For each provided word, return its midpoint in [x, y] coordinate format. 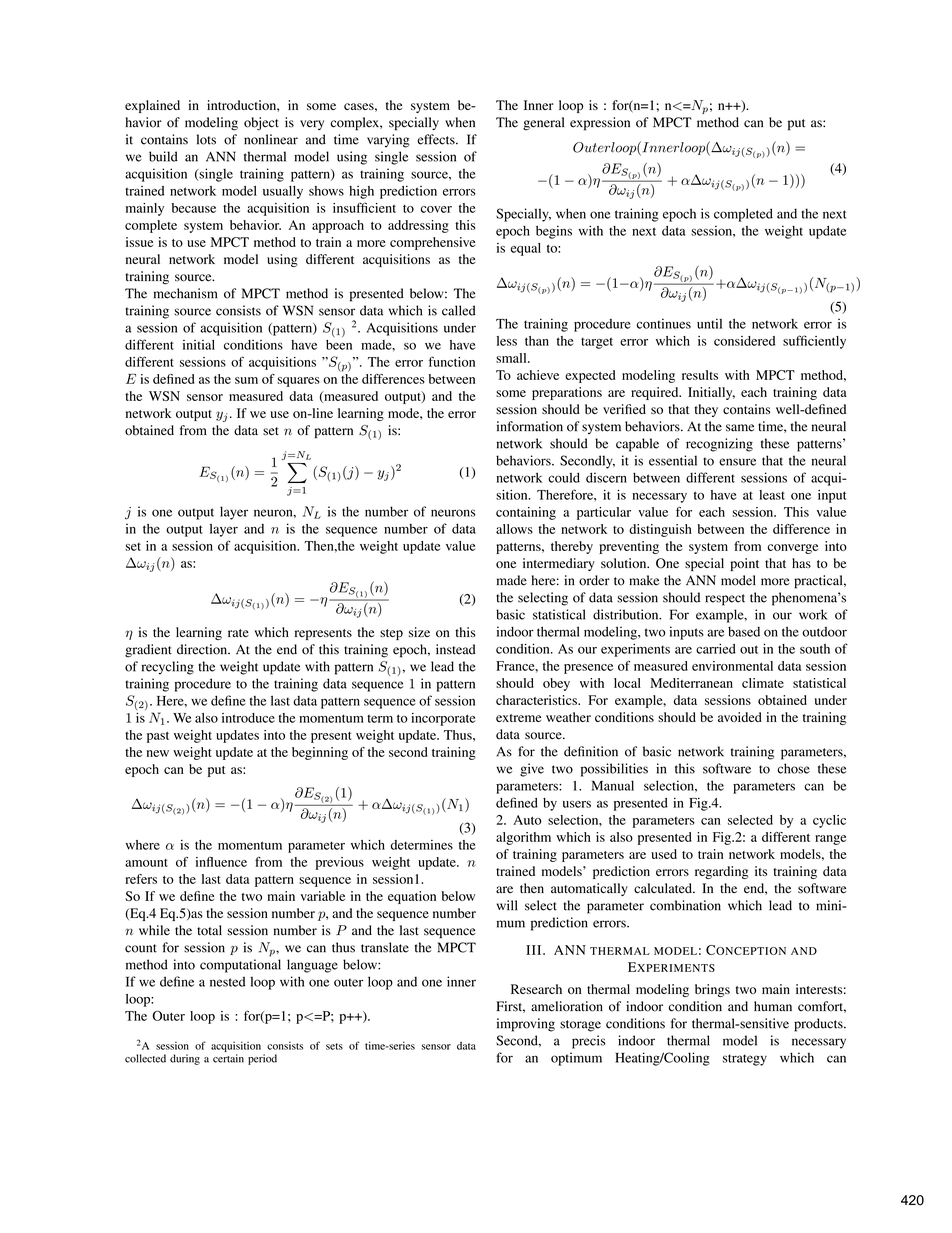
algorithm [523, 838]
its [761, 871]
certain [228, 1058]
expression [600, 124]
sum [246, 380]
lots [206, 139]
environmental [732, 666]
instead [456, 649]
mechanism [185, 293]
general [543, 124]
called [459, 310]
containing [526, 513]
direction [203, 649]
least [772, 495]
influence [221, 862]
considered [744, 341]
